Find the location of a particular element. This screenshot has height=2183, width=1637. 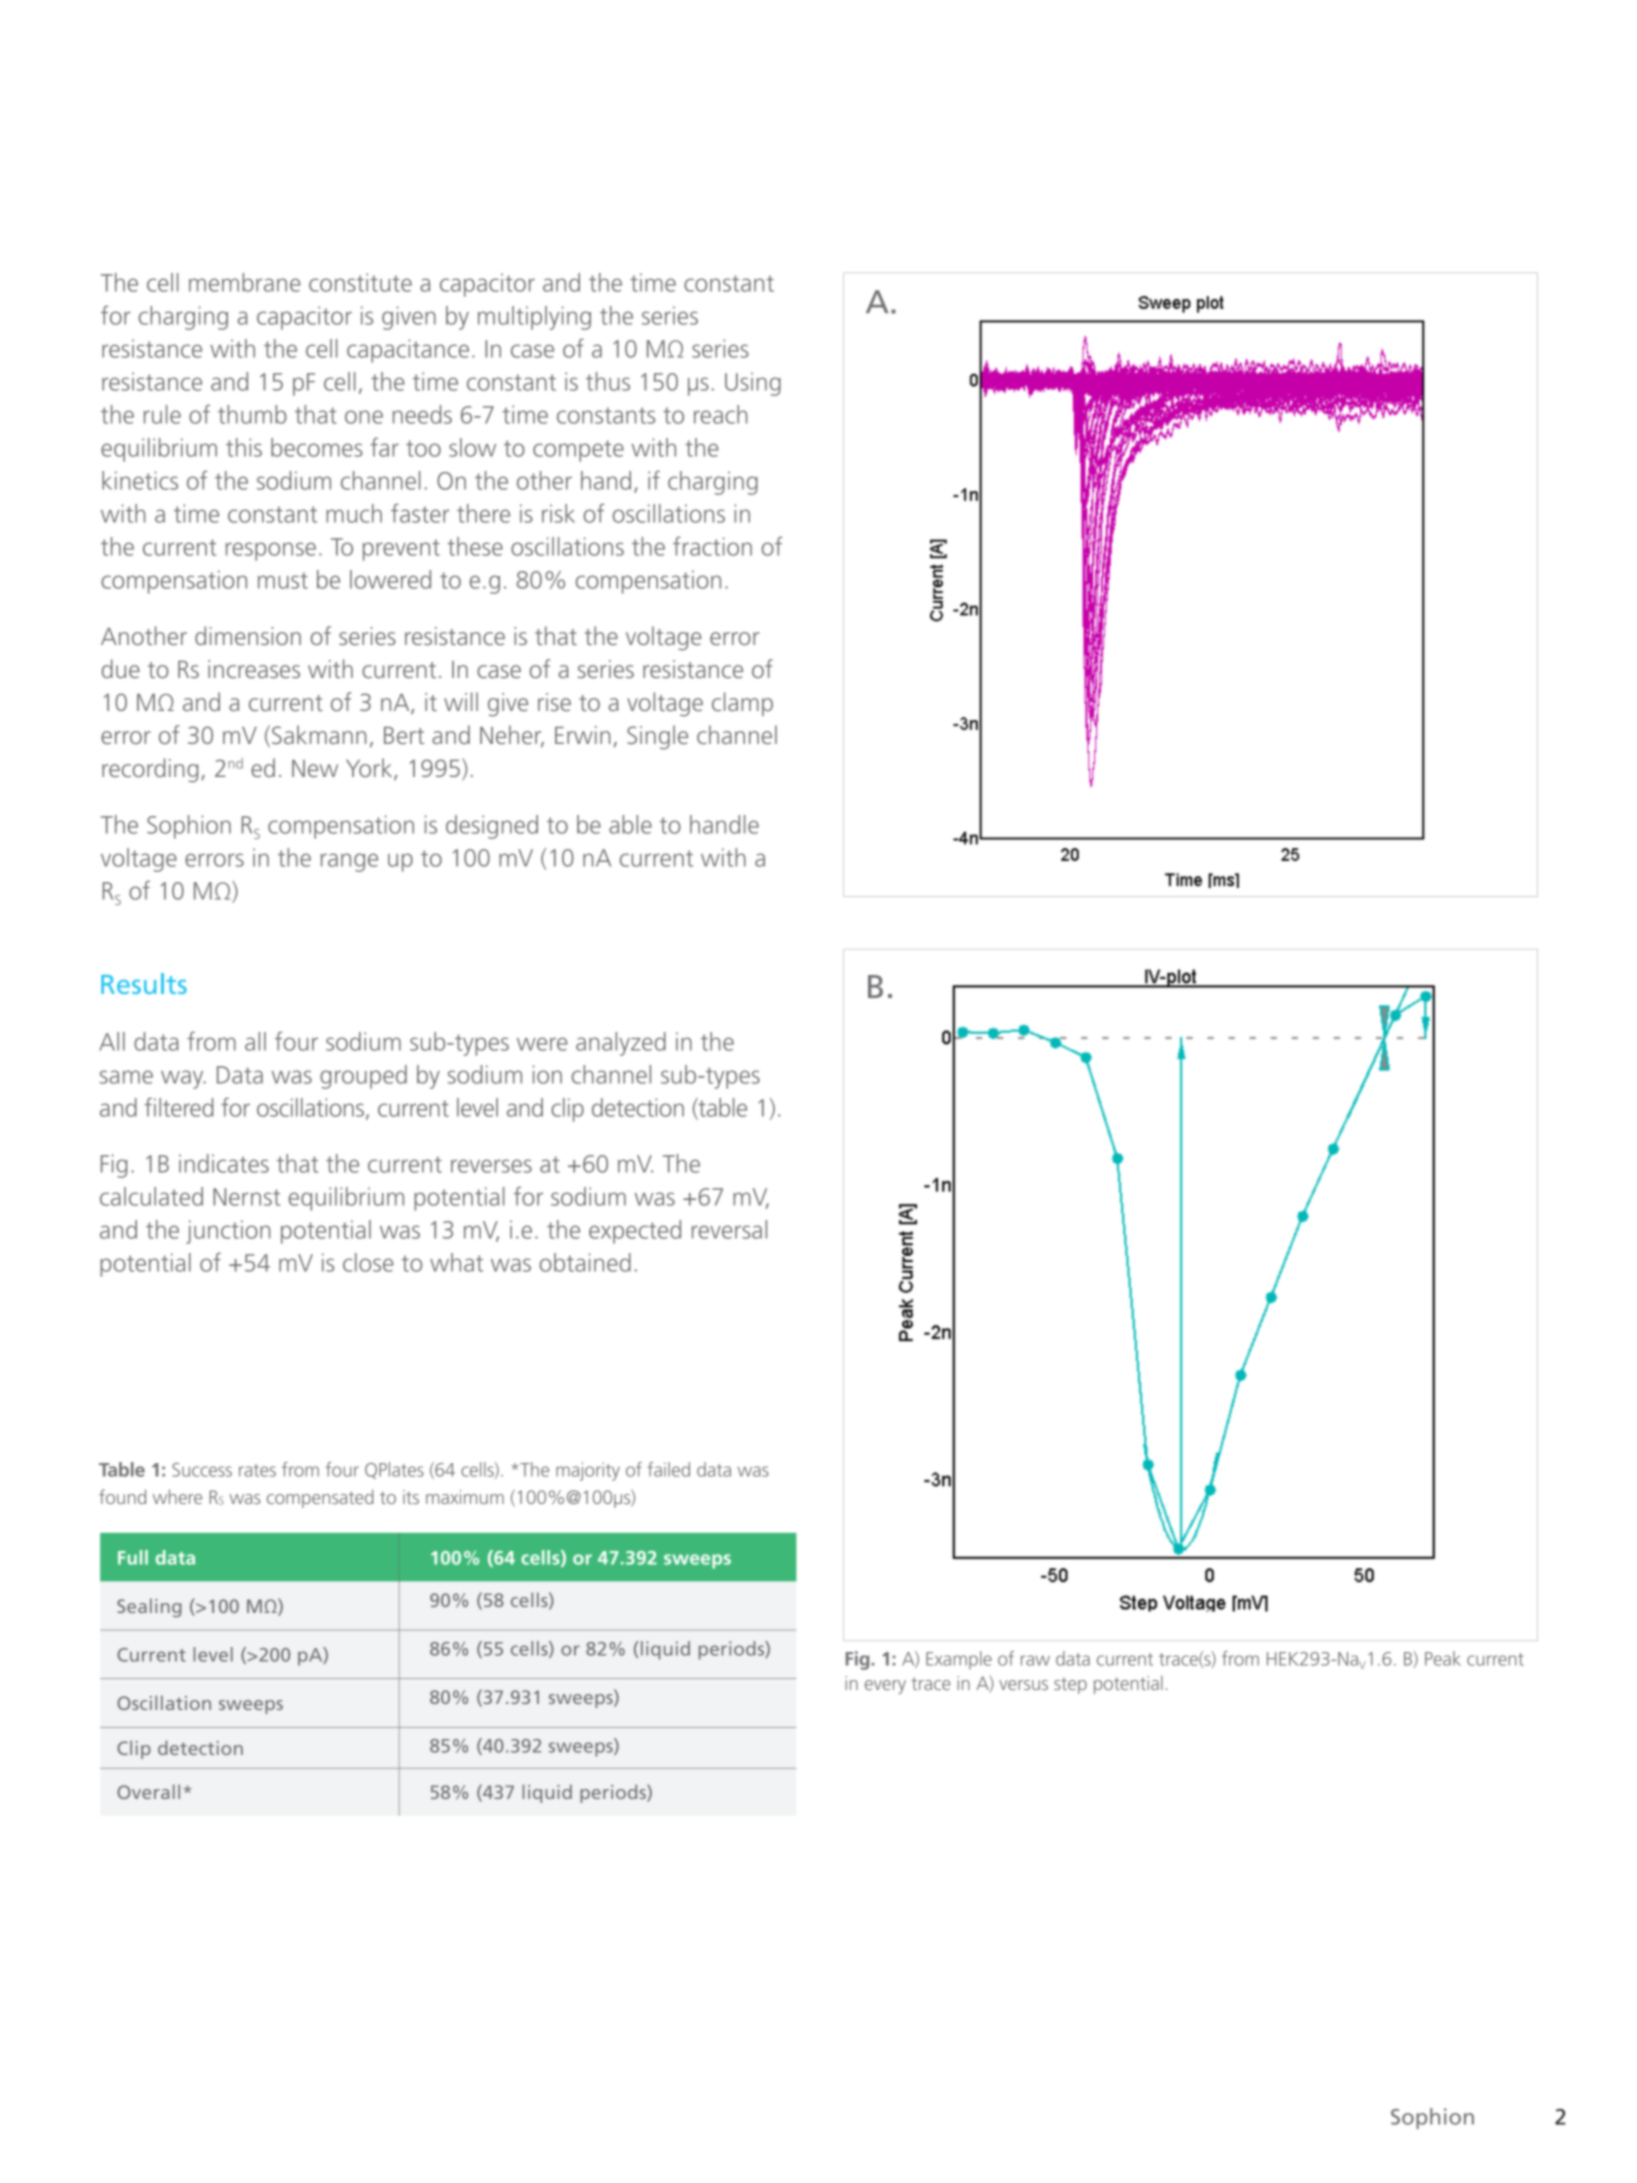

reversal is located at coordinates (729, 1229).
